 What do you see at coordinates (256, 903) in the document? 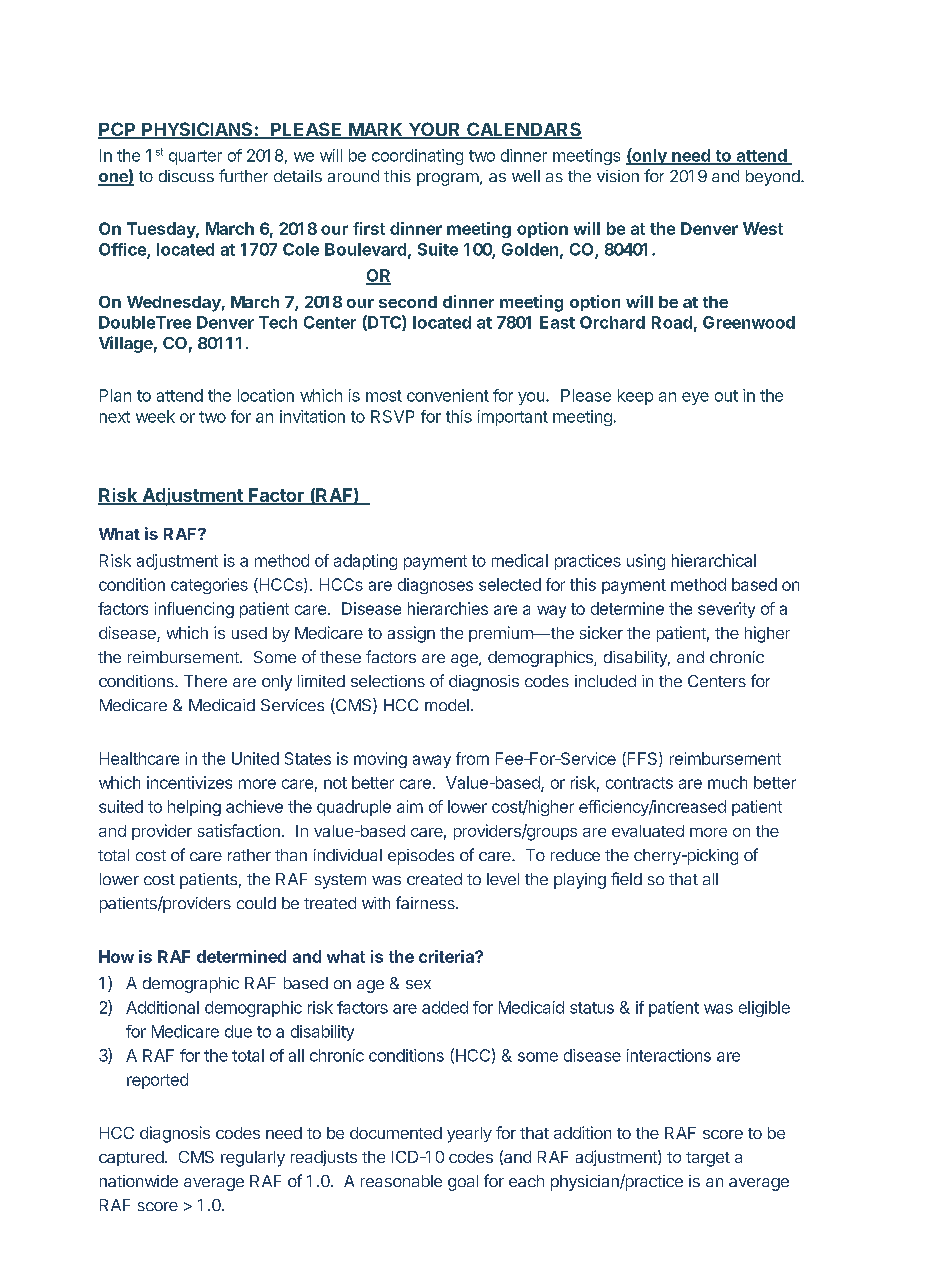
I see `could` at bounding box center [256, 903].
